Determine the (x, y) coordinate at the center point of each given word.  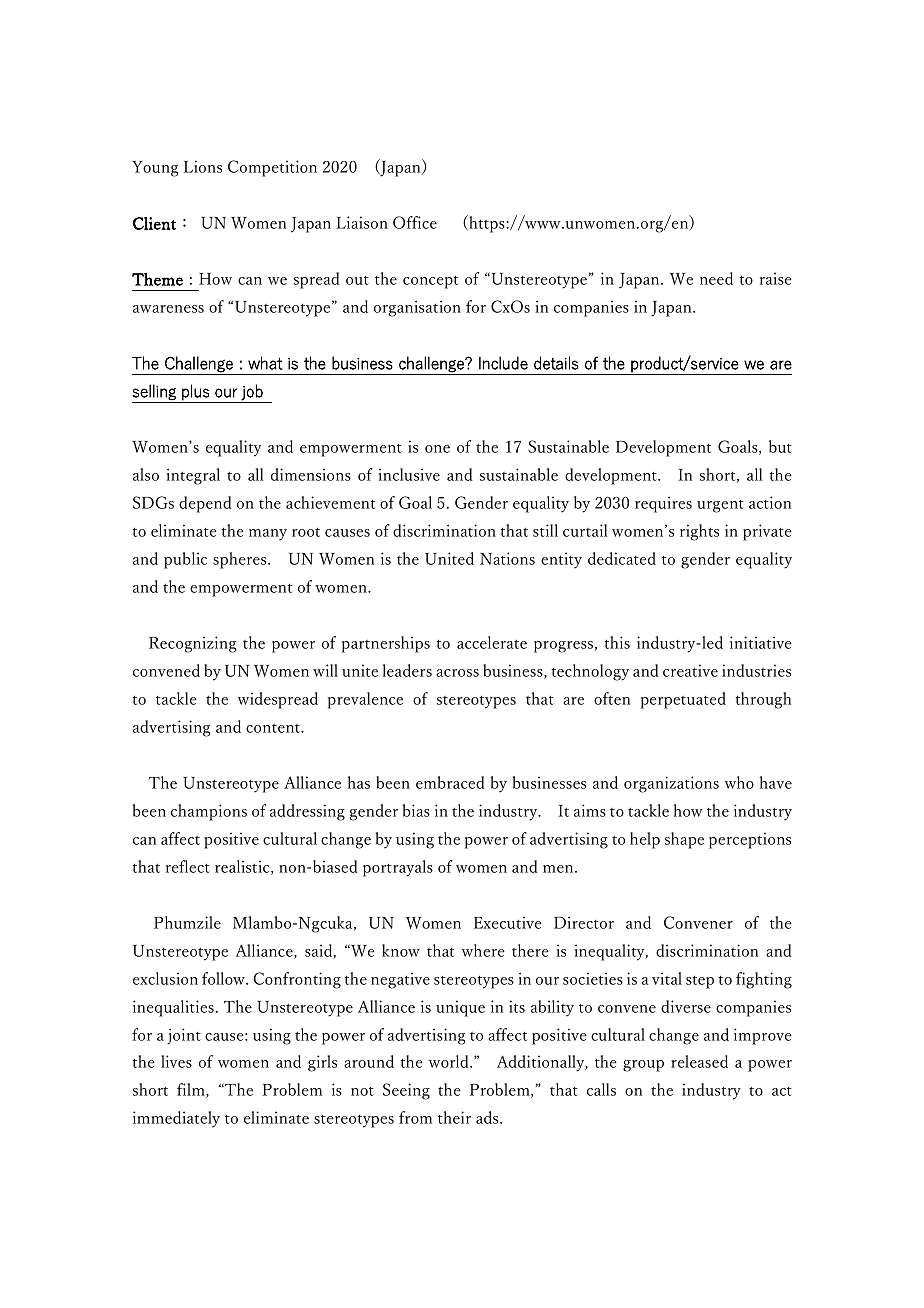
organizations (671, 784)
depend (205, 504)
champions (209, 812)
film (192, 1090)
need (716, 278)
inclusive (409, 474)
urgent (720, 506)
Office (415, 222)
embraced (450, 782)
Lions (203, 166)
